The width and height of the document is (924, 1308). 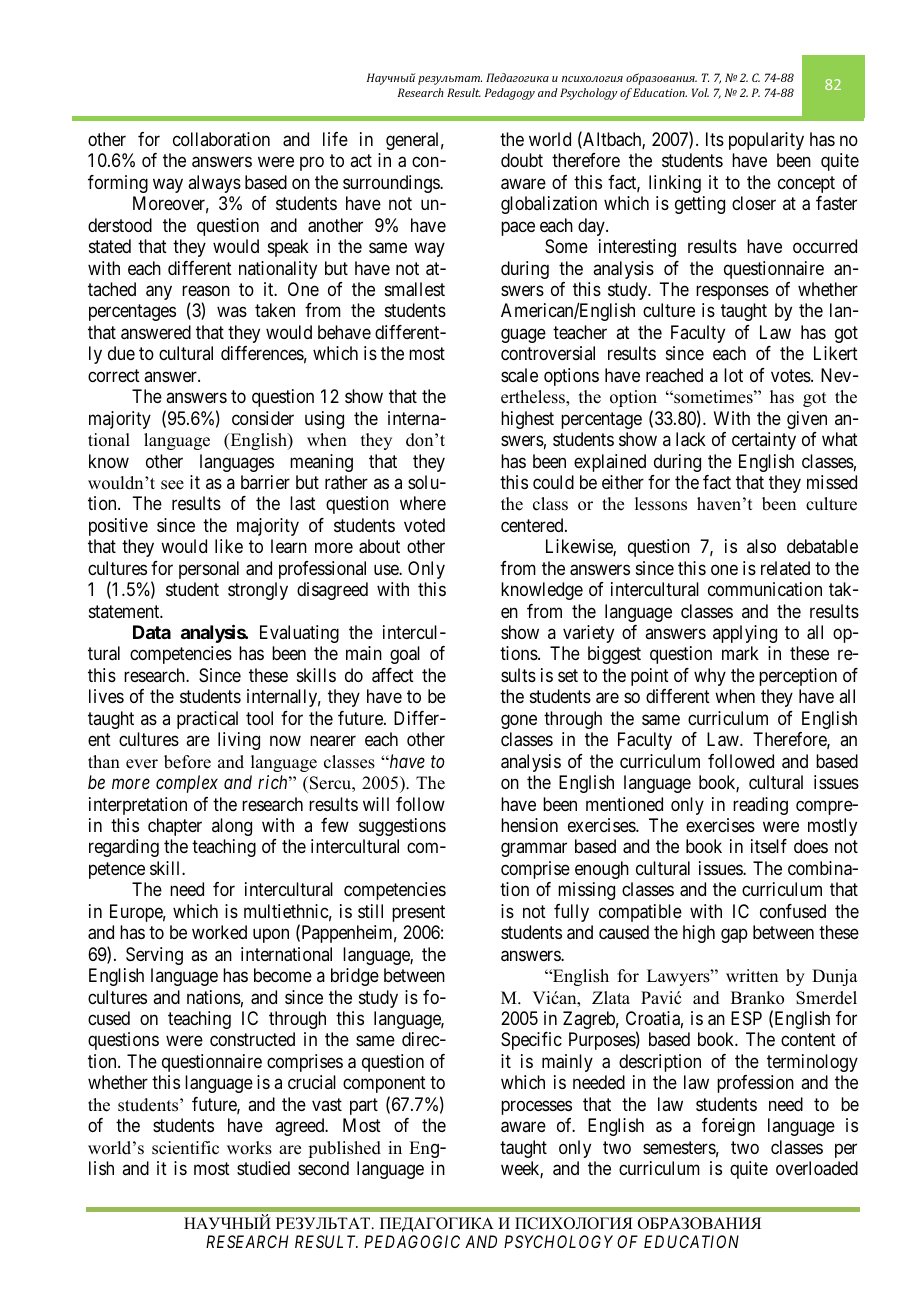 What do you see at coordinates (510, 94) in the document?
I see `Pedagogy` at bounding box center [510, 94].
